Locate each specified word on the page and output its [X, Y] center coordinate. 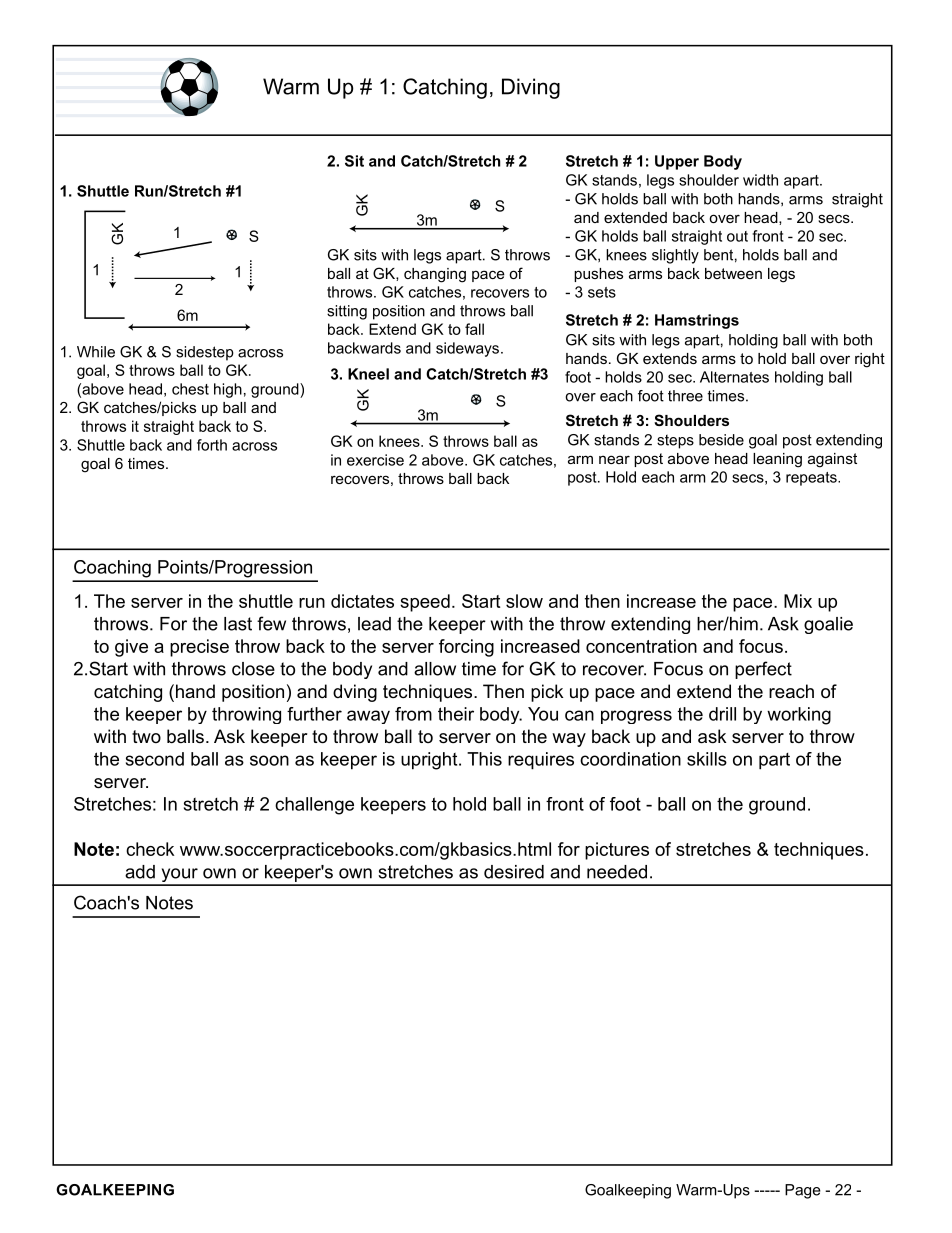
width [760, 180]
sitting [347, 312]
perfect [763, 670]
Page [803, 1191]
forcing [466, 648]
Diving [531, 88]
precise [199, 648]
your [179, 876]
